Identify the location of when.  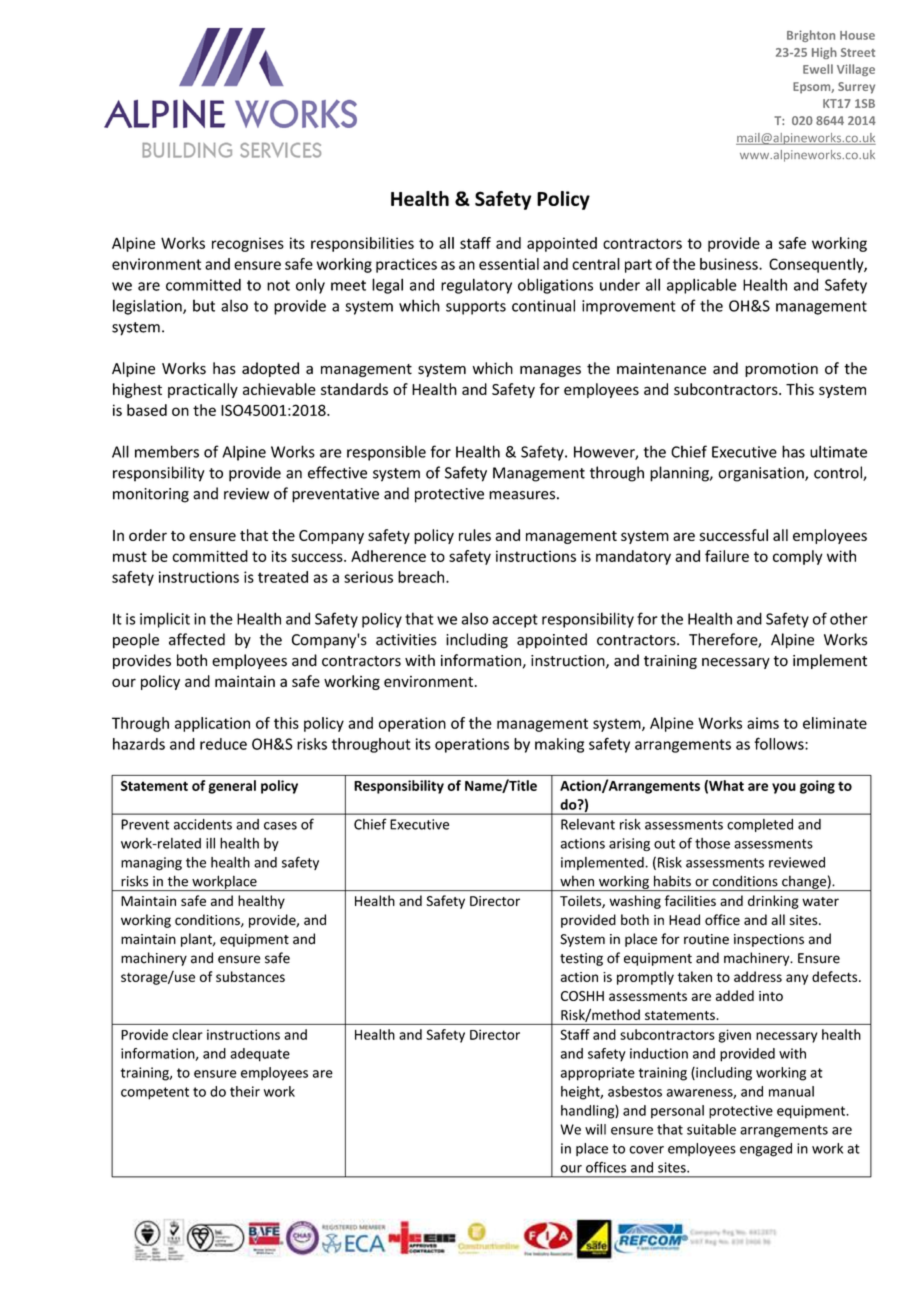
(577, 881).
